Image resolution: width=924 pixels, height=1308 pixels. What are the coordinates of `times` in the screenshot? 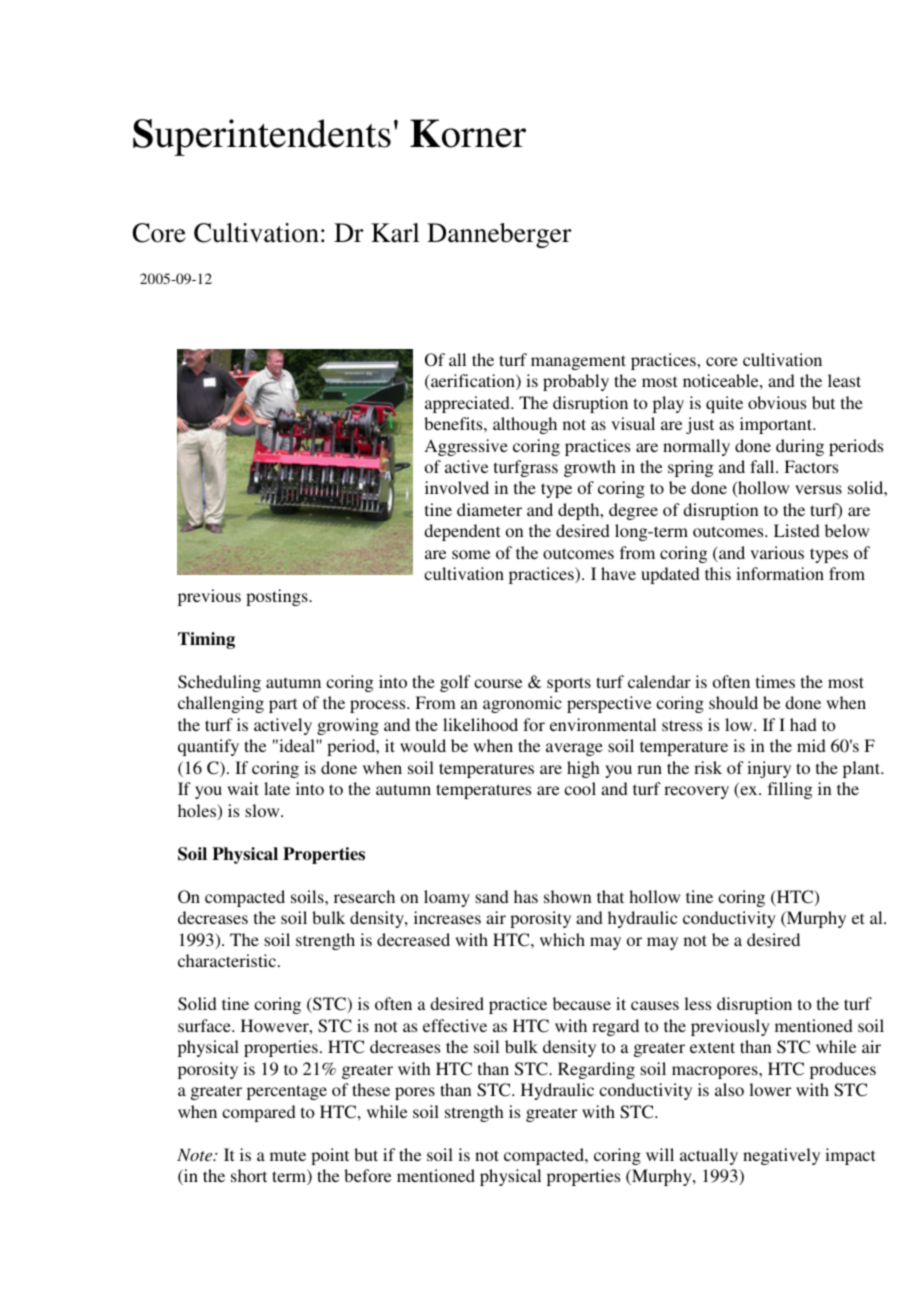 It's located at (775, 681).
